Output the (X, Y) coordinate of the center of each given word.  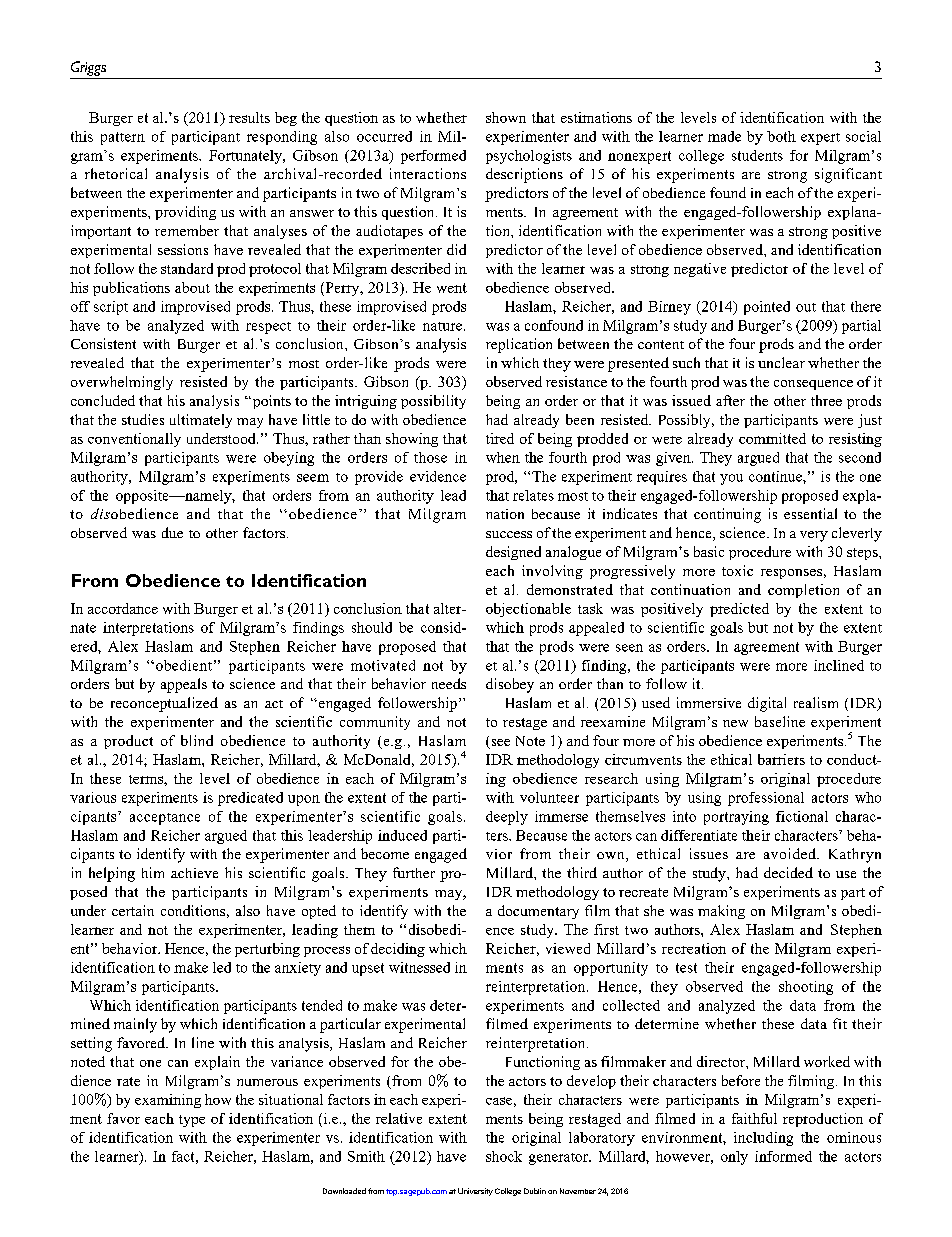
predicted (739, 610)
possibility (433, 402)
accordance (123, 608)
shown (506, 117)
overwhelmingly (122, 383)
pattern (123, 138)
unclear (781, 362)
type (192, 1121)
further (414, 872)
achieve (194, 873)
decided (788, 872)
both (781, 136)
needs (449, 683)
